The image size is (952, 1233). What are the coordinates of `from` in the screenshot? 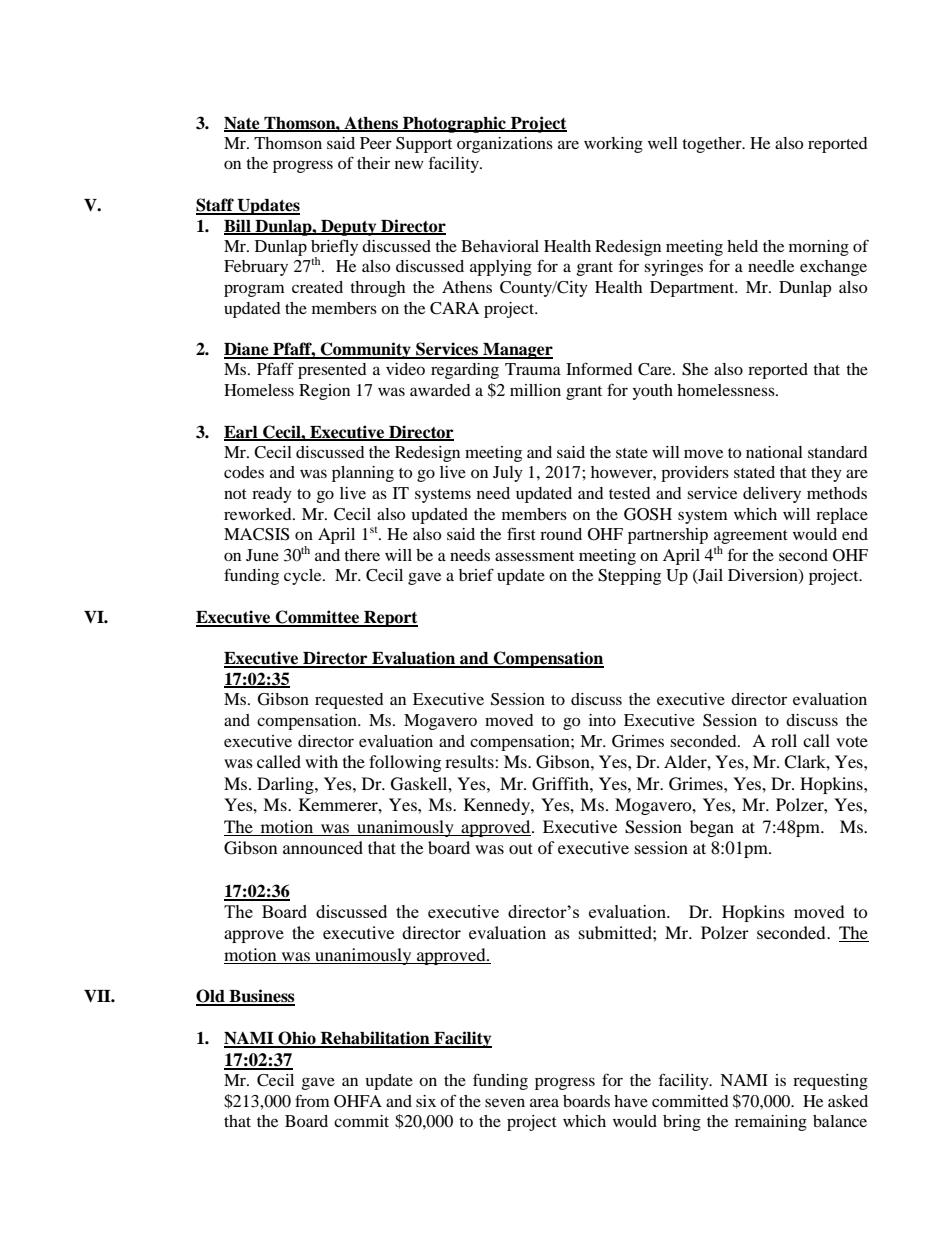 It's located at (312, 1100).
